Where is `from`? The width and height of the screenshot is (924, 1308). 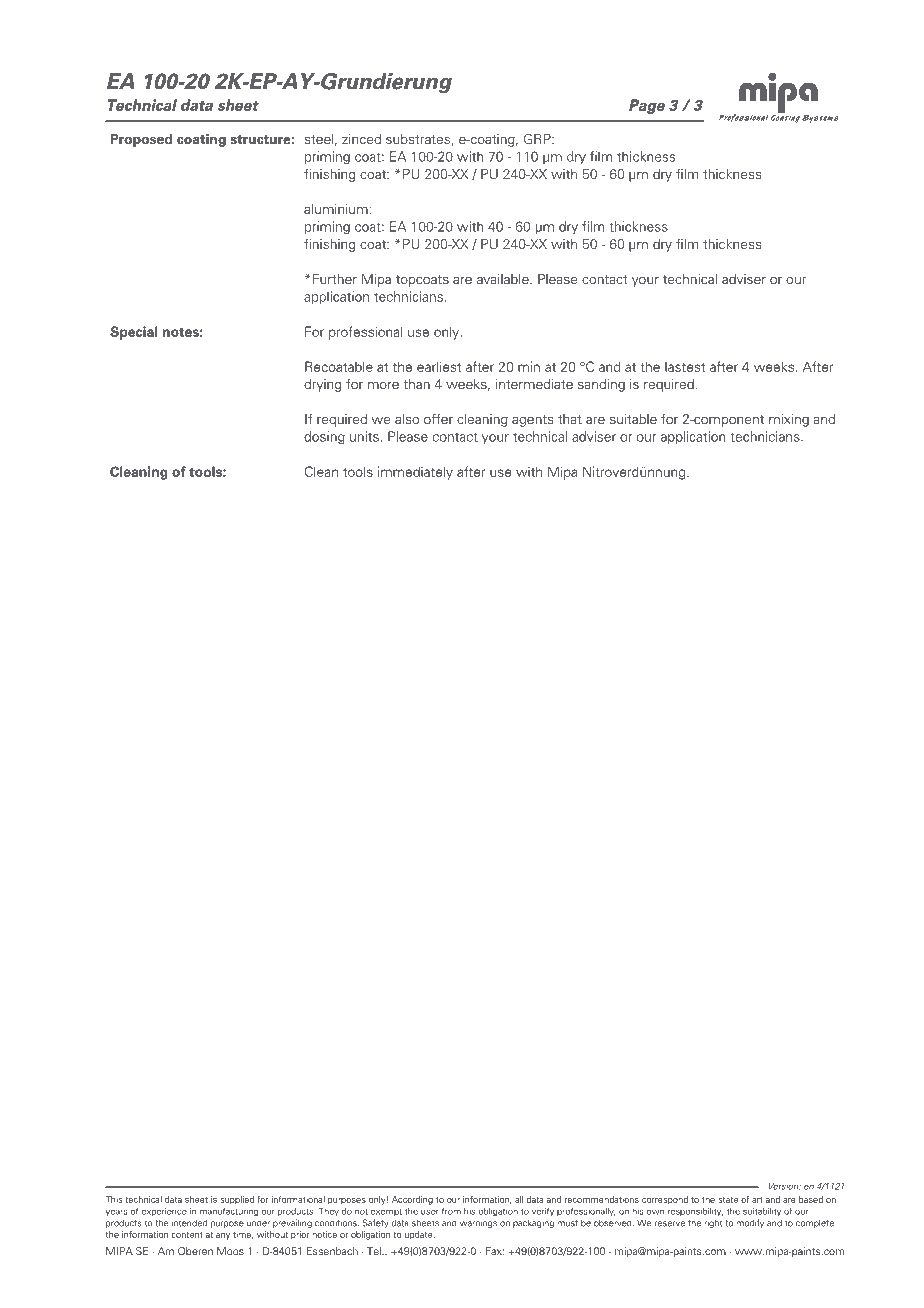
from is located at coordinates (451, 1211).
